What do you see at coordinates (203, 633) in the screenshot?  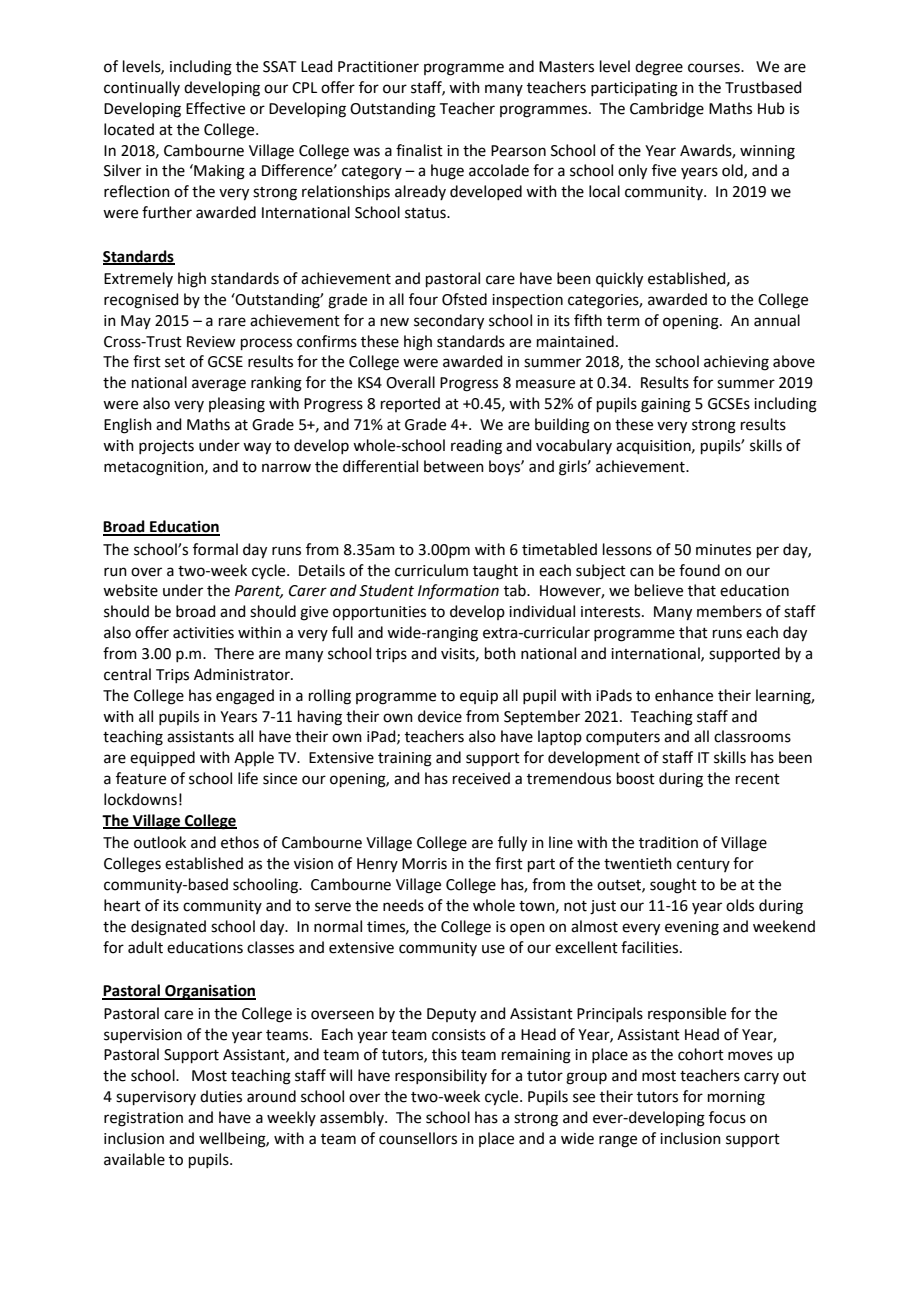 I see `activities` at bounding box center [203, 633].
